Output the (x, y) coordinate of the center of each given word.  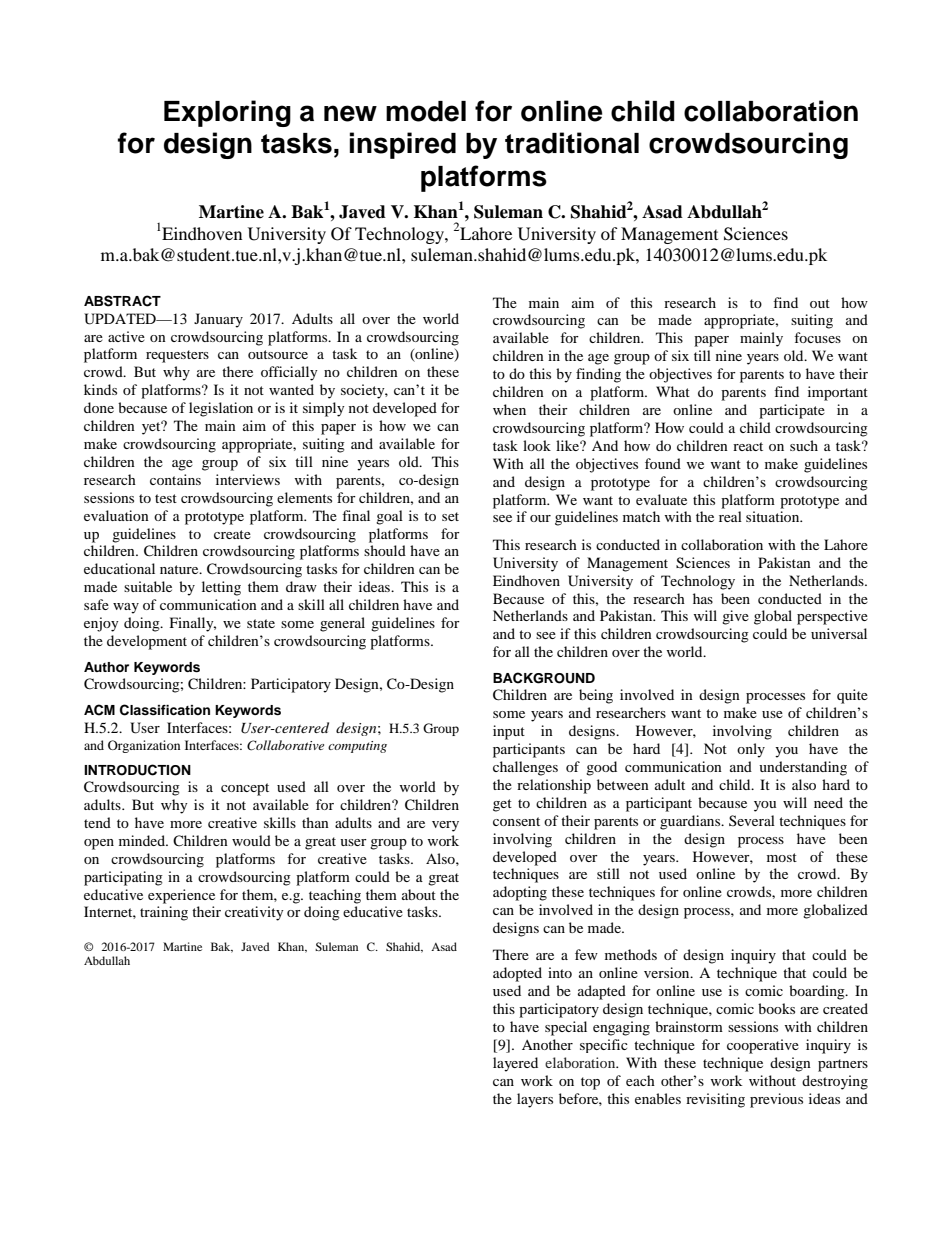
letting (221, 588)
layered (515, 1064)
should (385, 550)
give (735, 617)
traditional (572, 143)
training (164, 913)
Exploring (227, 113)
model (426, 111)
